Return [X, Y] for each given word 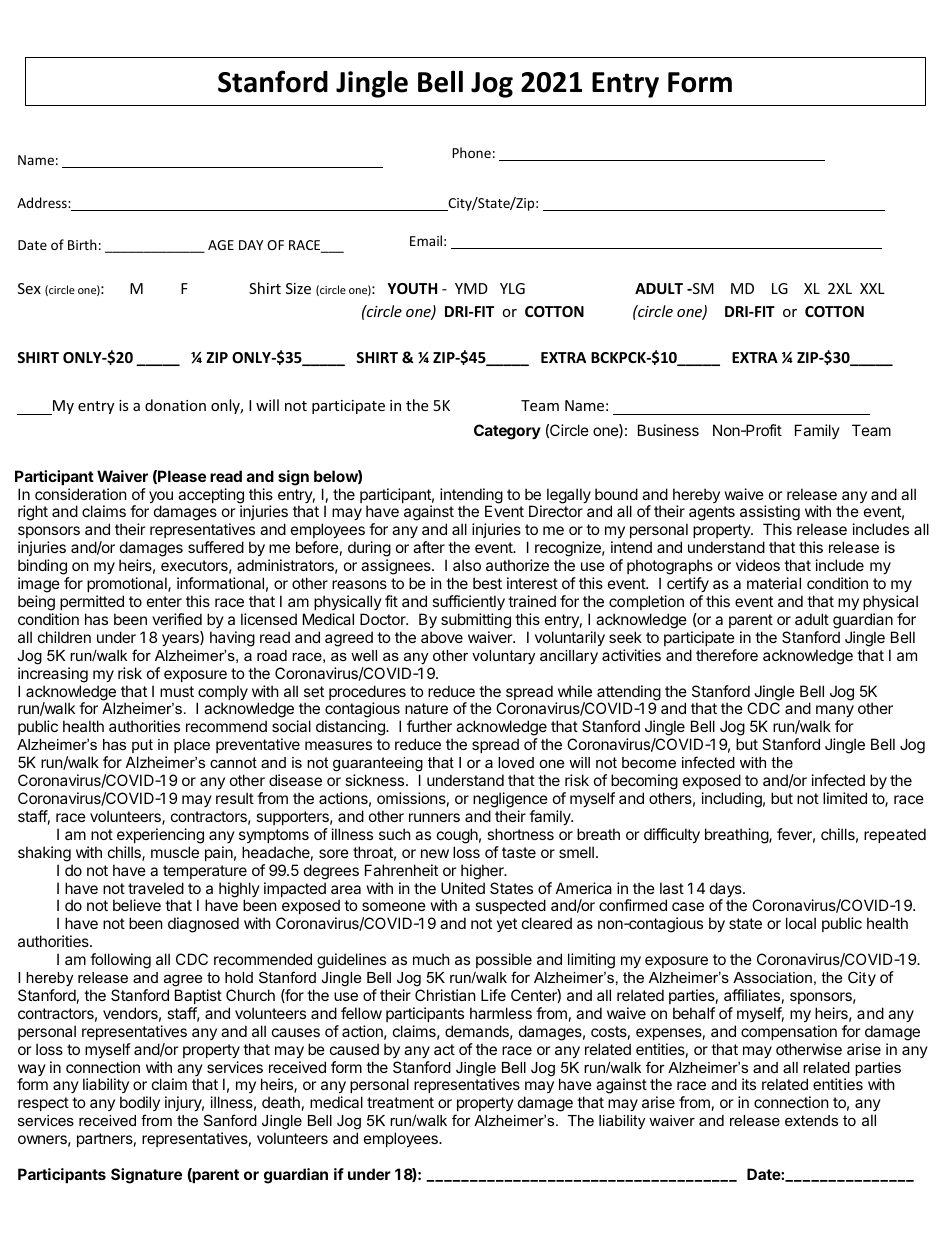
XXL [872, 288]
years [181, 639]
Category [507, 432]
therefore [727, 655]
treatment [400, 1102]
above [442, 637]
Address [43, 202]
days [727, 891]
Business [668, 430]
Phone [471, 152]
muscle [175, 852]
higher [483, 872]
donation [175, 405]
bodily [140, 1105]
